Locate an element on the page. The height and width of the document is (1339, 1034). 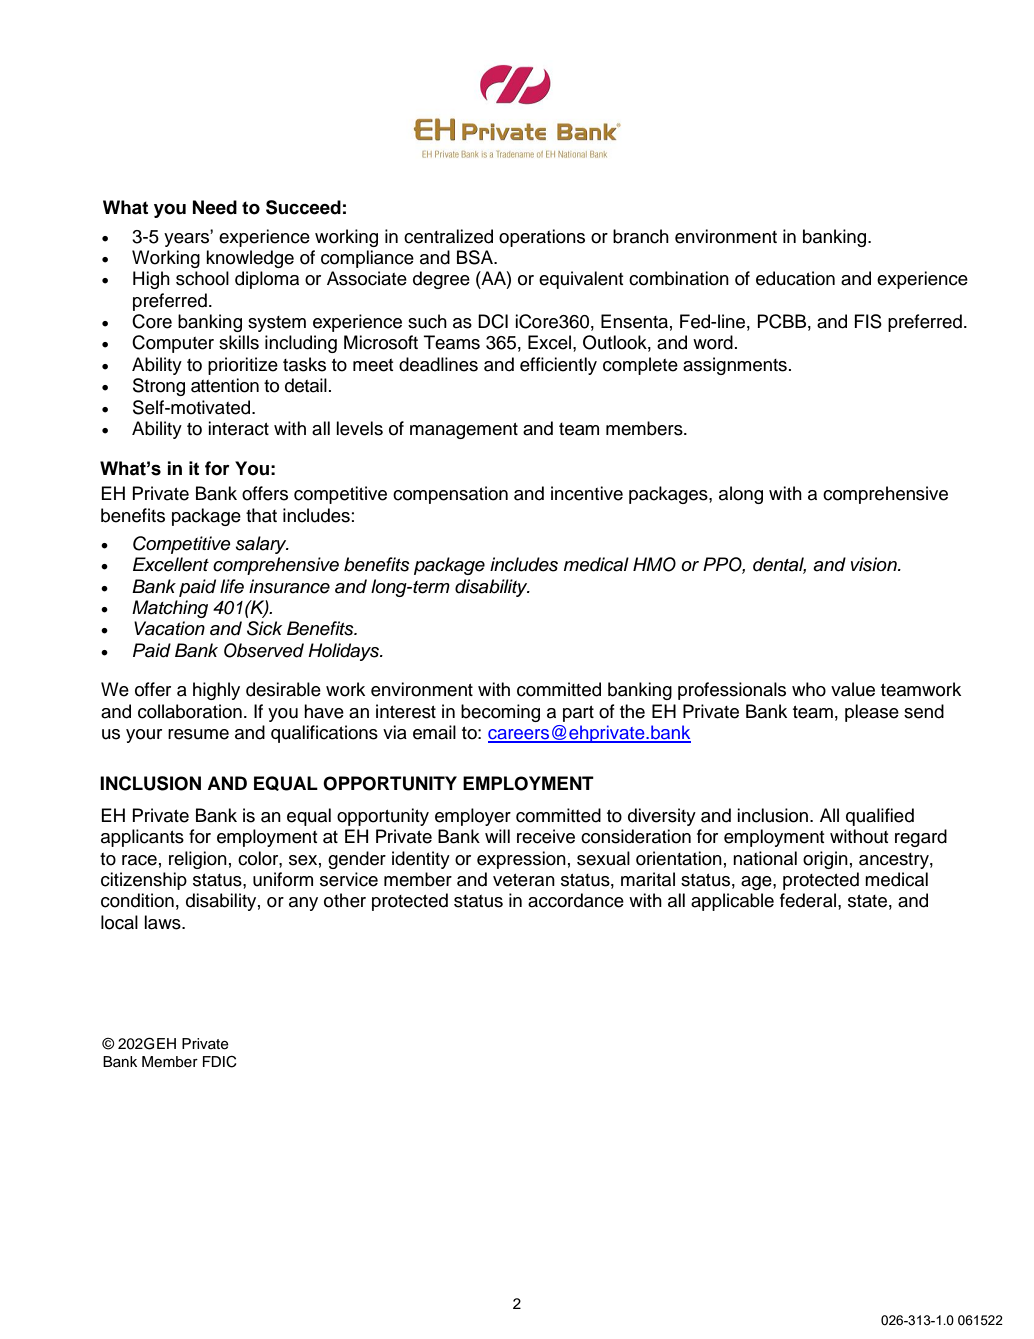
operations is located at coordinates (542, 238).
